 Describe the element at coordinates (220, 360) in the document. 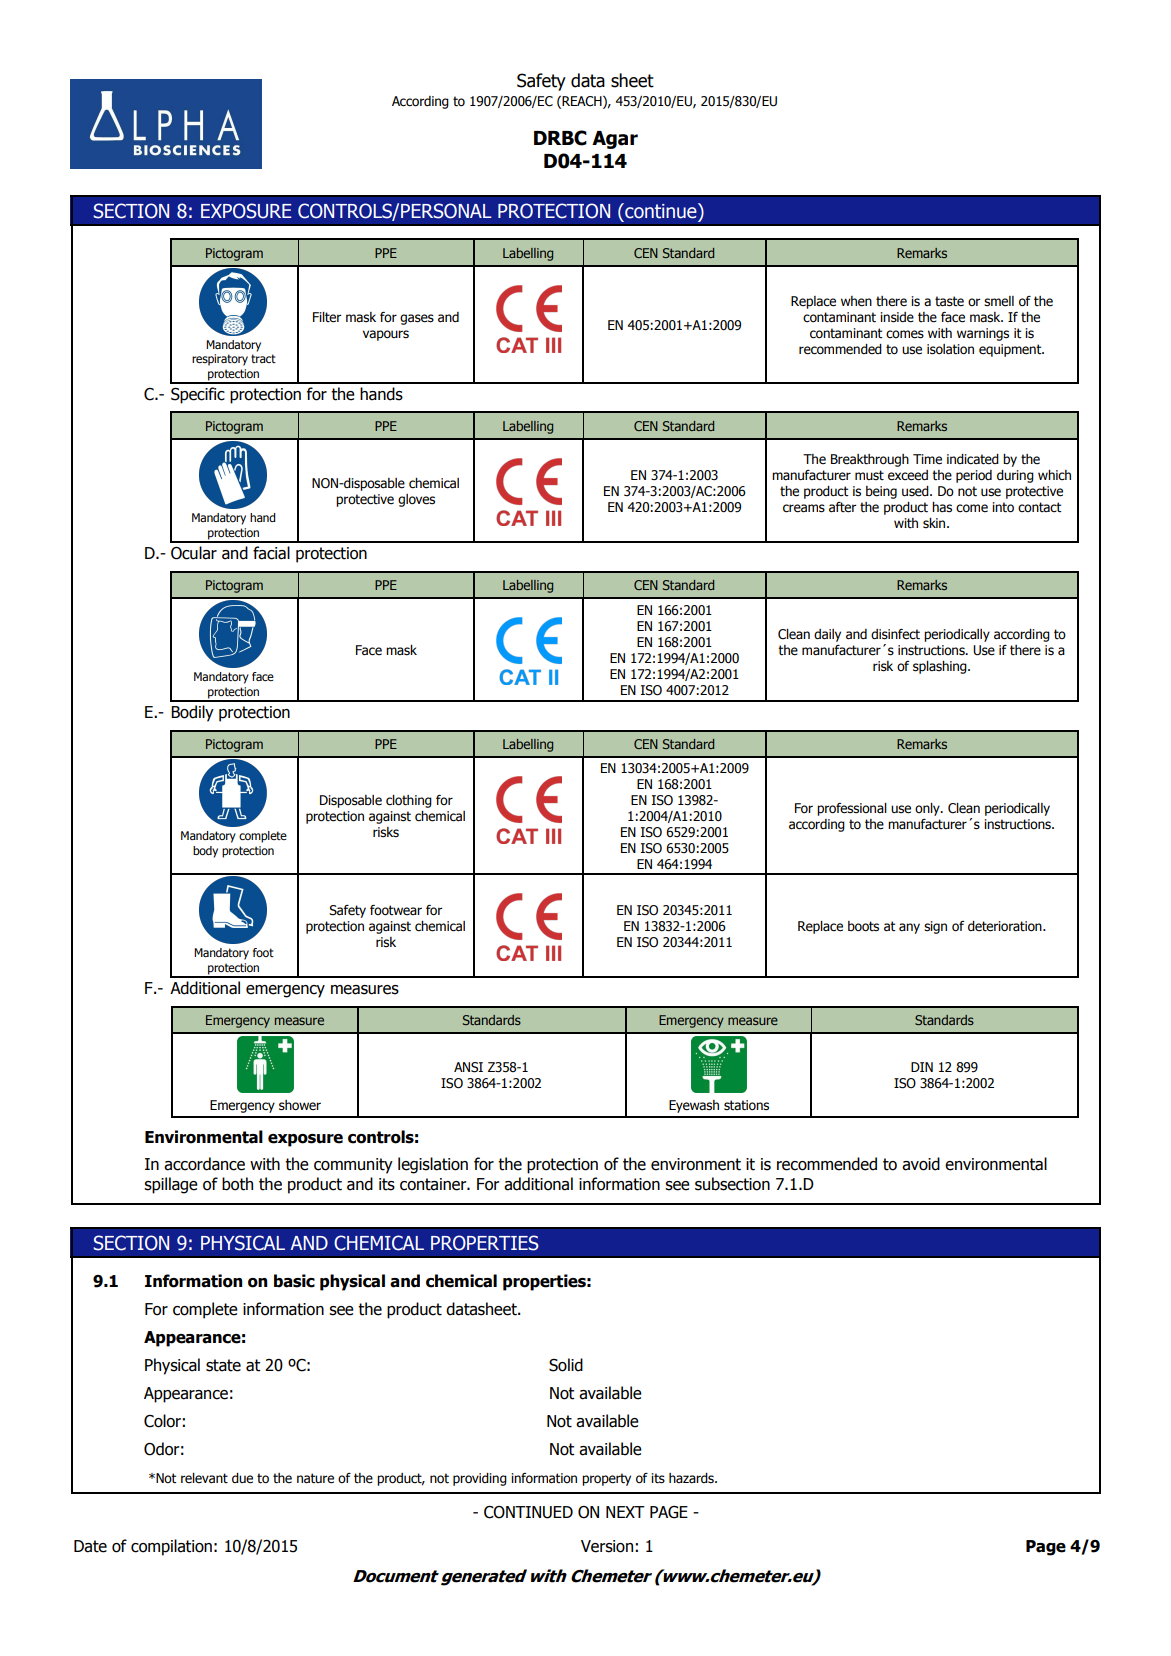

I see `respiratory` at that location.
